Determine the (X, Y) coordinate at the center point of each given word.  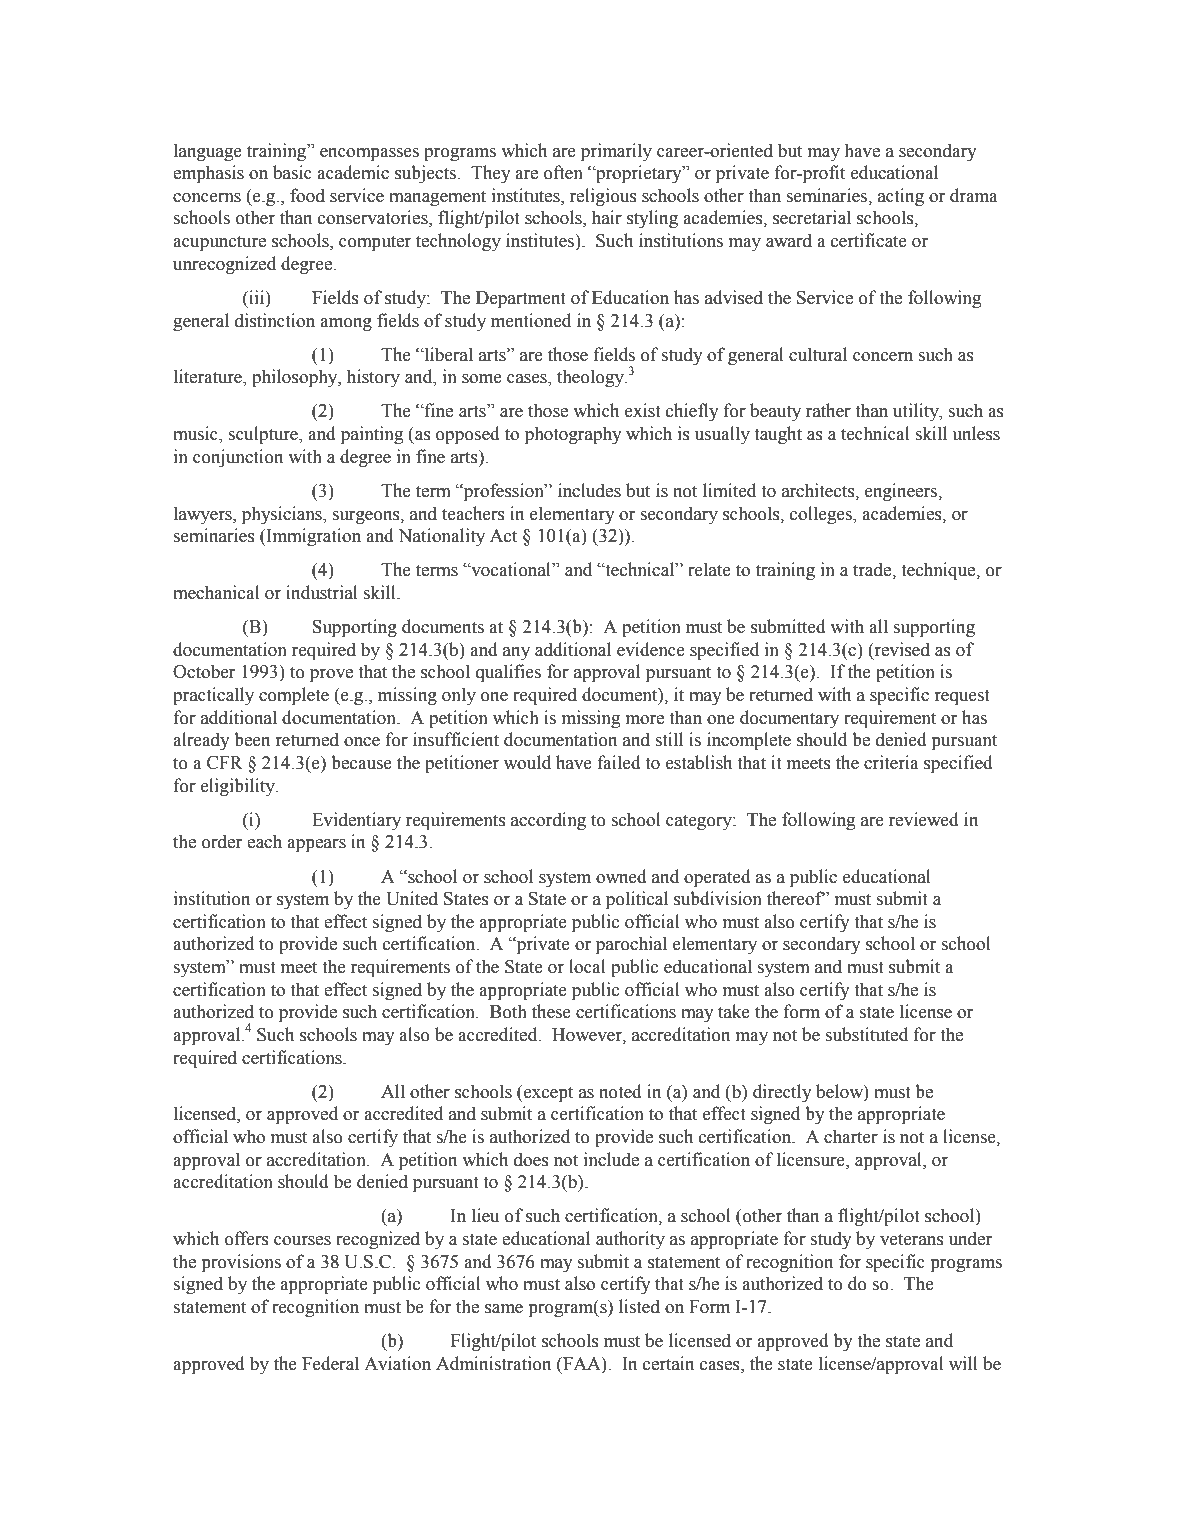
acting (901, 197)
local (587, 966)
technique (939, 571)
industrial (322, 592)
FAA (582, 1363)
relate (709, 569)
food (307, 195)
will (963, 1363)
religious (603, 197)
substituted (867, 1034)
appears (316, 846)
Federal (330, 1363)
